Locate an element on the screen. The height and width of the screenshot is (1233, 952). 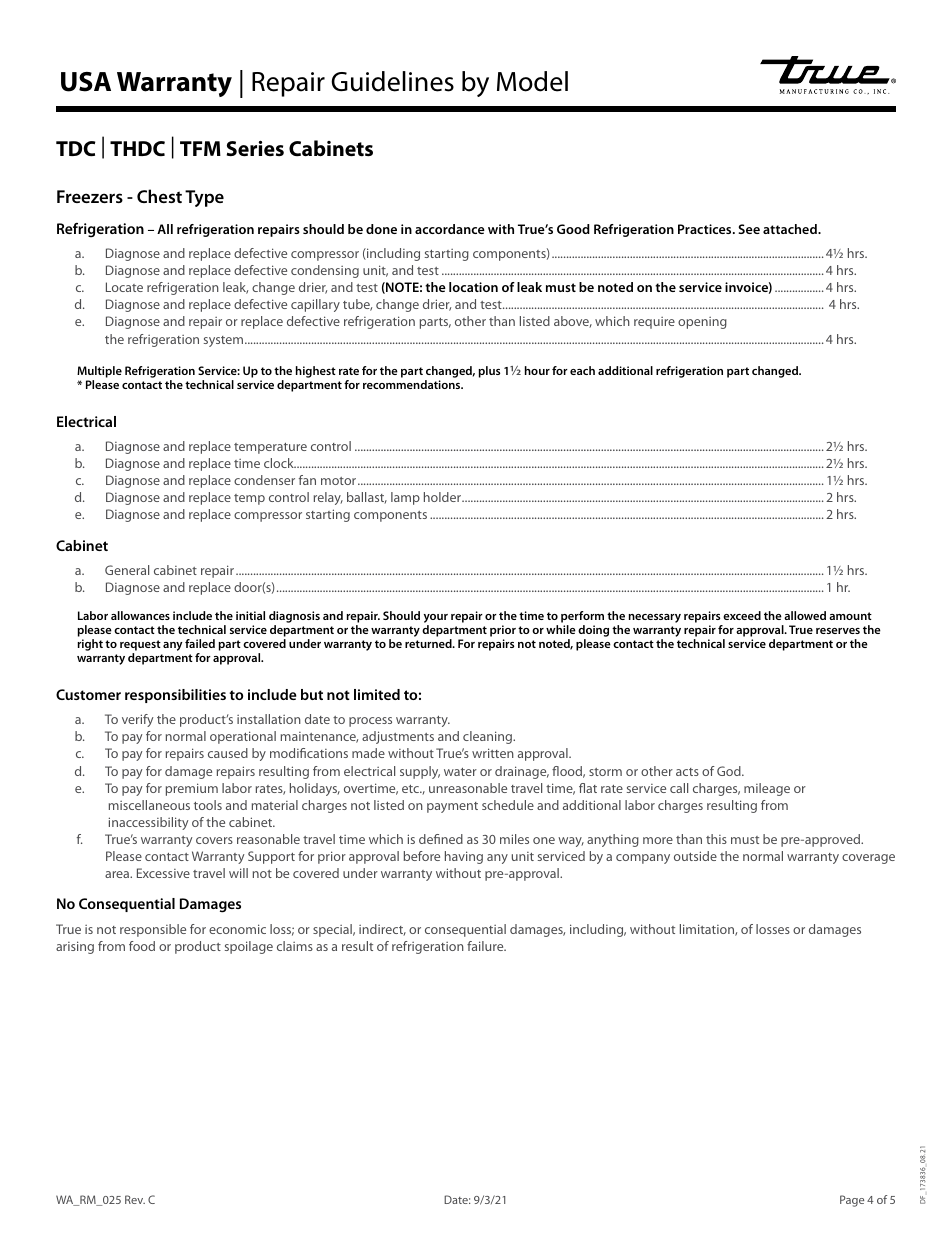
plus is located at coordinates (489, 372).
